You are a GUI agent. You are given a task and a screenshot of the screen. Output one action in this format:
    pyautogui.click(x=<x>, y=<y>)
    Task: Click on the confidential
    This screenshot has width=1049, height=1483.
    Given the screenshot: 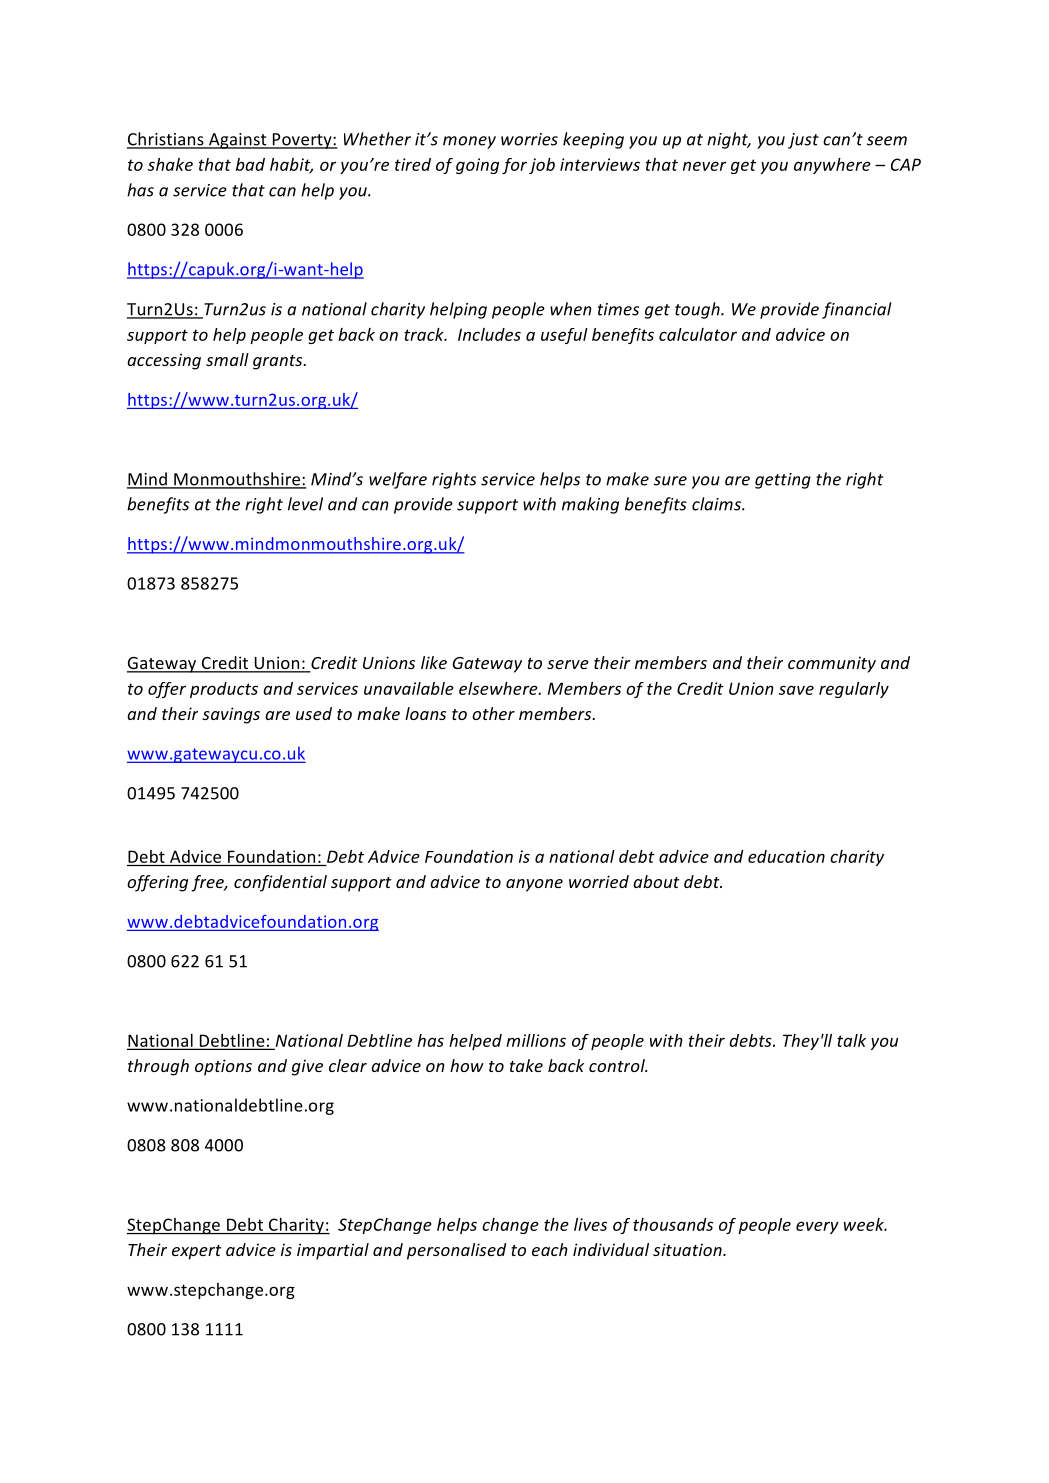 What is the action you would take?
    pyautogui.click(x=280, y=883)
